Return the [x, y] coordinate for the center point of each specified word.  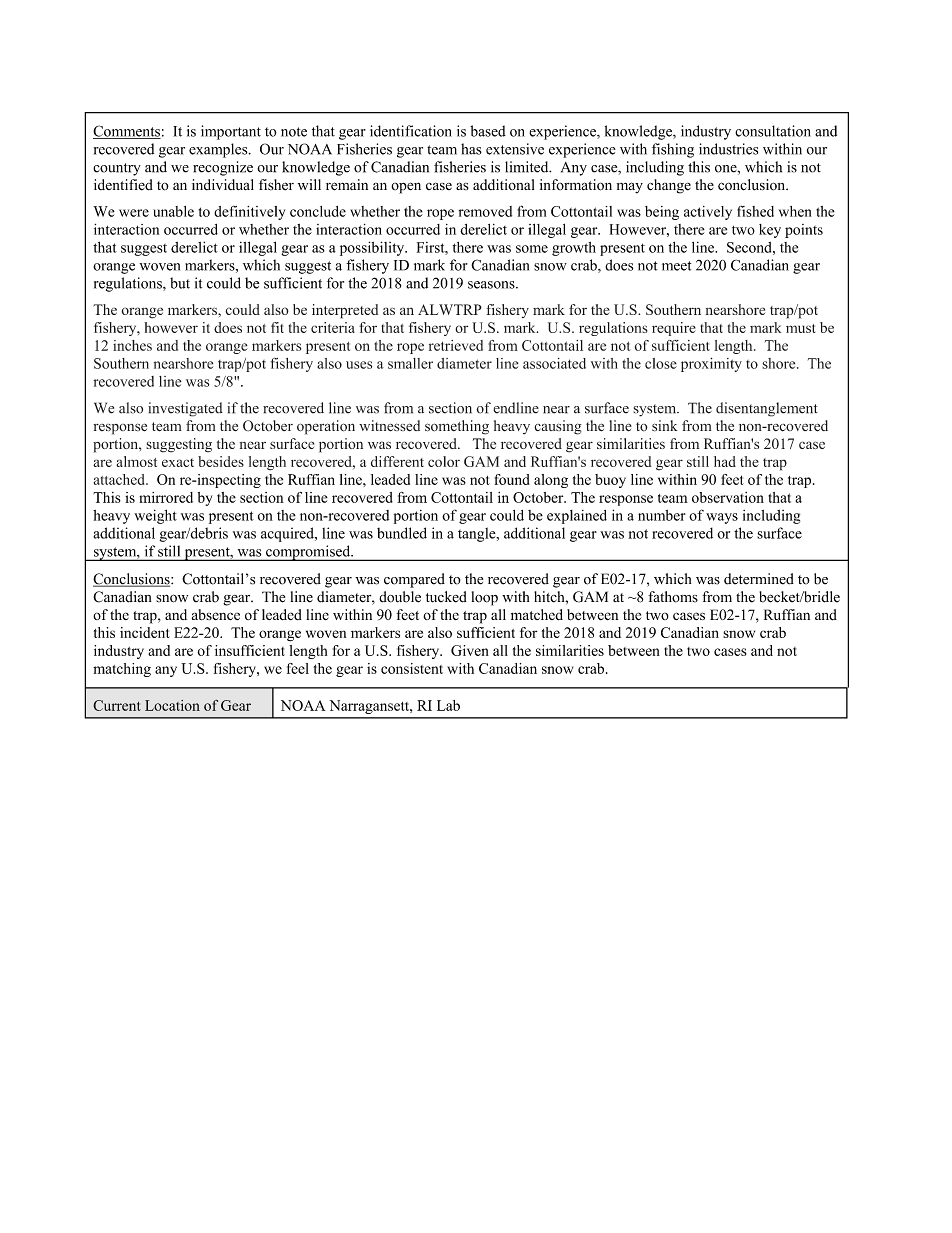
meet [676, 266]
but [180, 283]
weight [155, 516]
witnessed [389, 426]
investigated [185, 409]
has [471, 149]
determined [759, 579]
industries [728, 149]
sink [664, 426]
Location [172, 705]
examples [219, 150]
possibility [373, 248]
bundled [402, 533]
